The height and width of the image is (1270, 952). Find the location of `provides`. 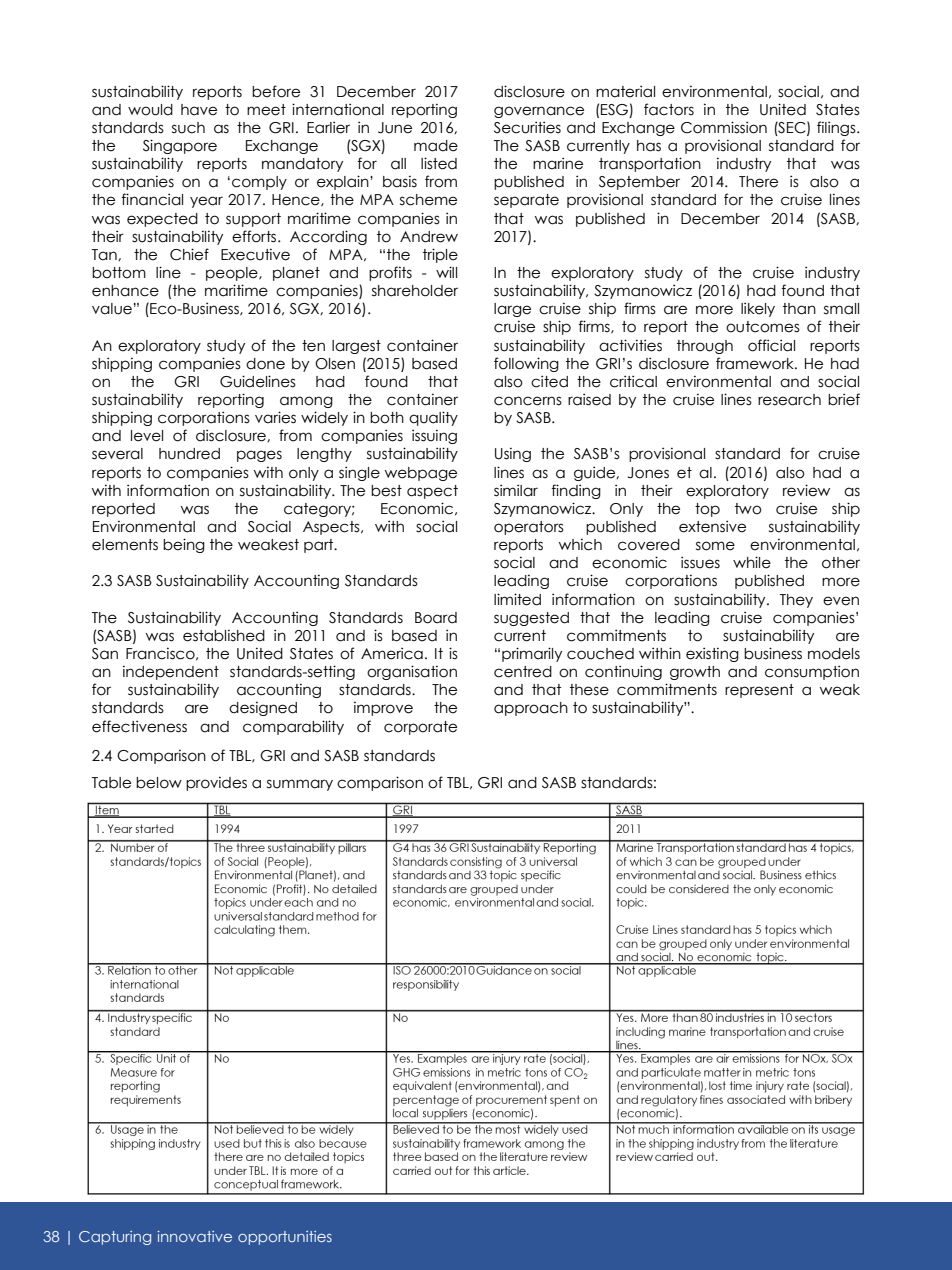

provides is located at coordinates (216, 783).
